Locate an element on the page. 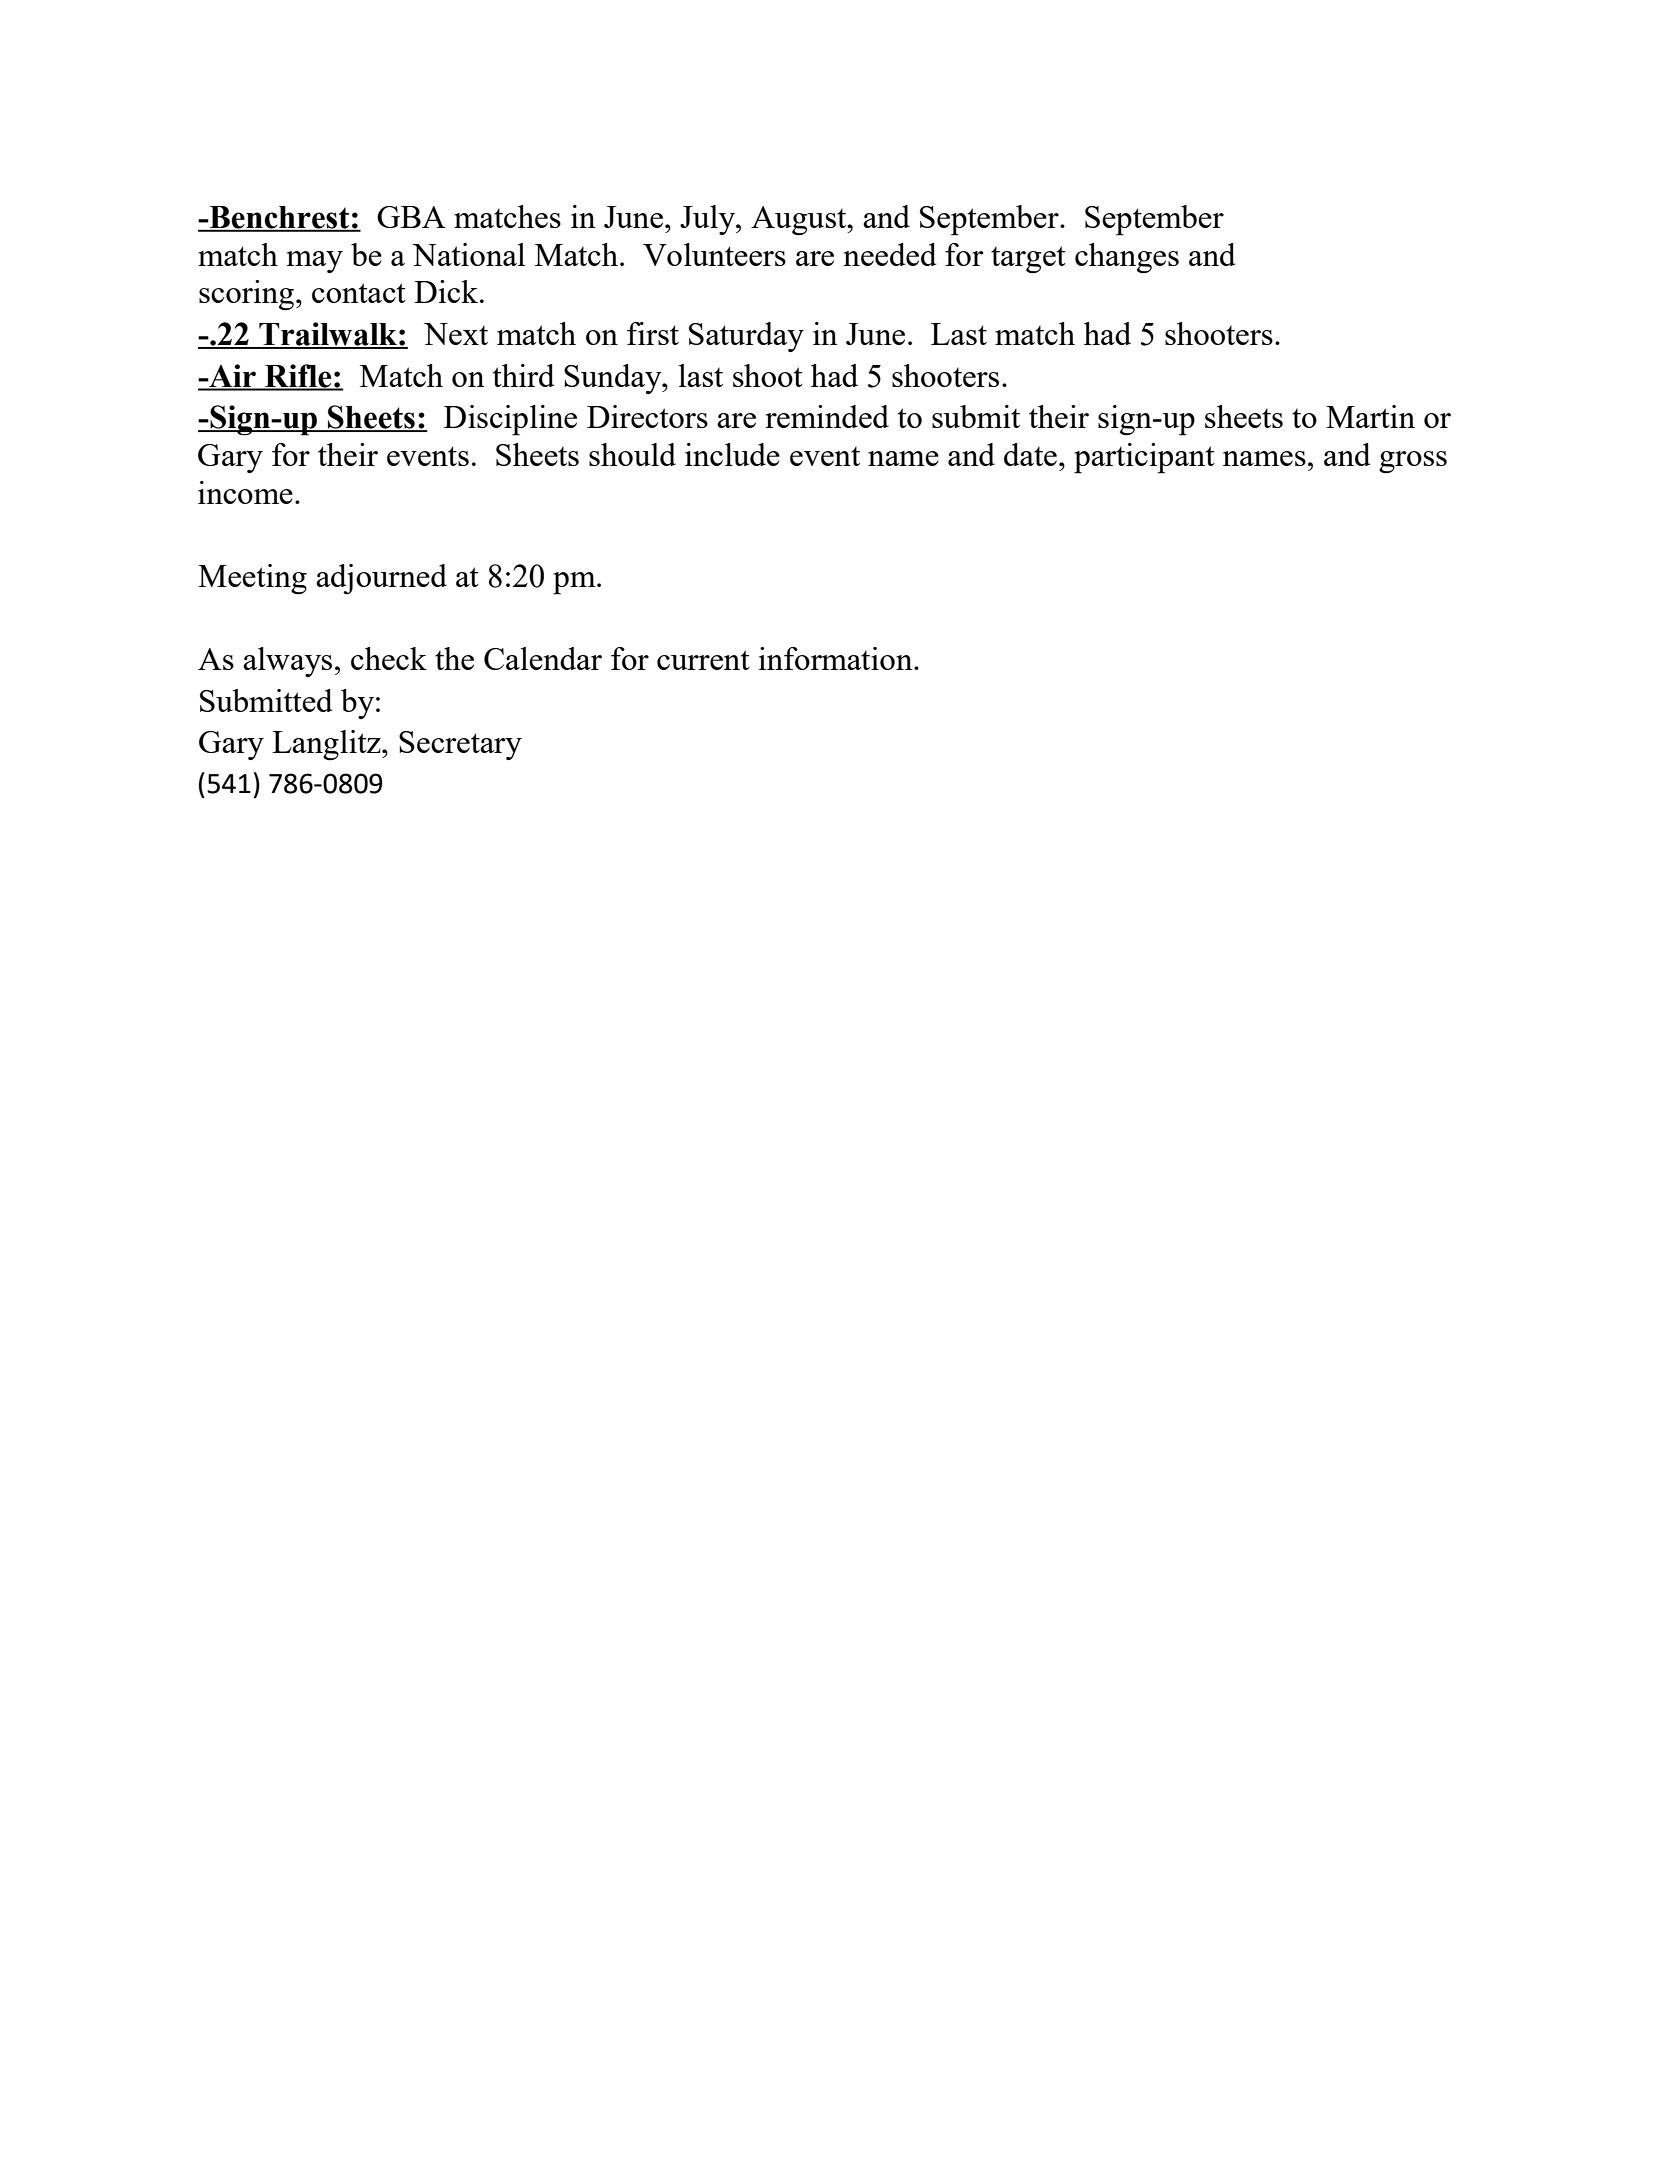  changes is located at coordinates (1127, 258).
